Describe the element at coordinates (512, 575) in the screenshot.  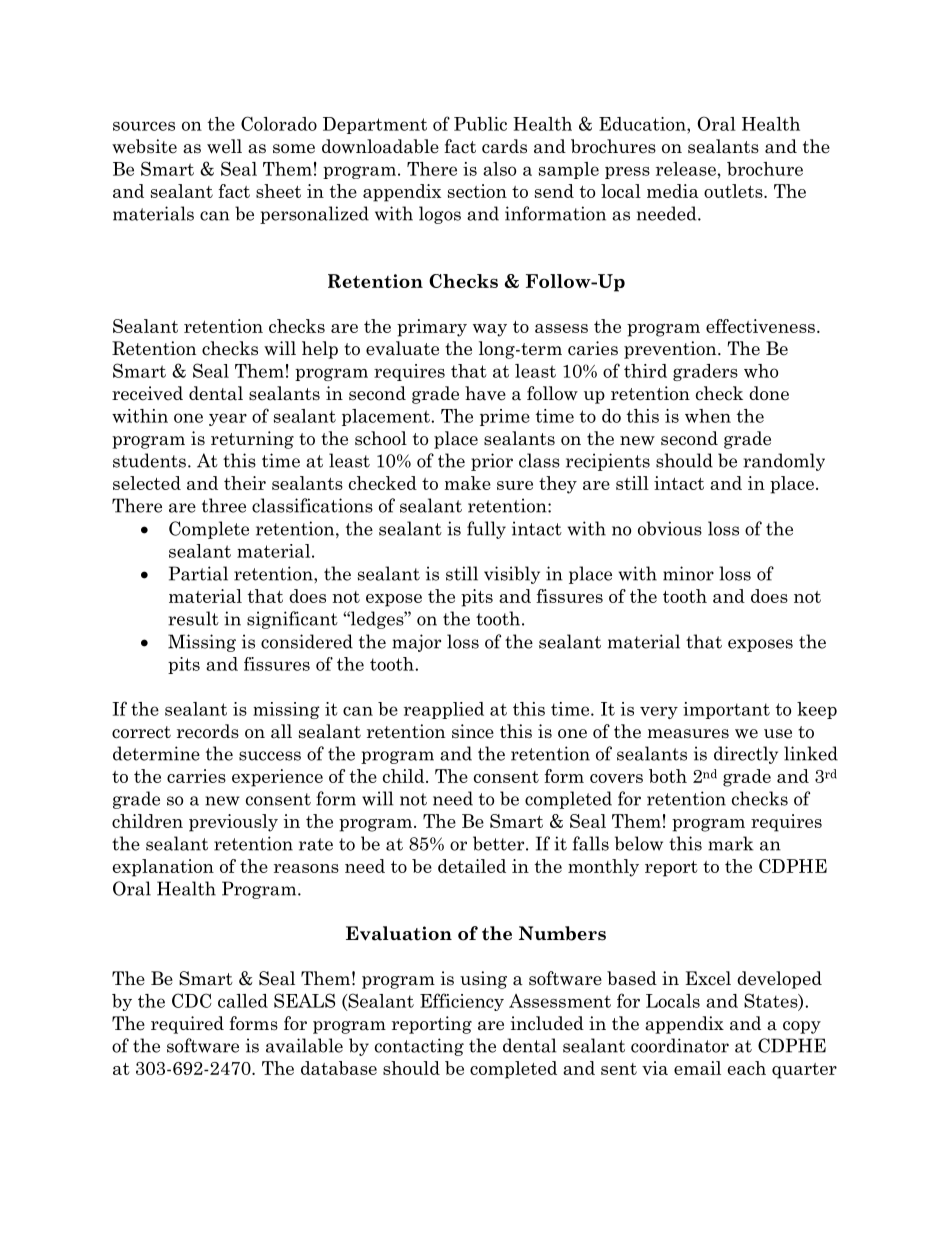
I see `visibly` at that location.
